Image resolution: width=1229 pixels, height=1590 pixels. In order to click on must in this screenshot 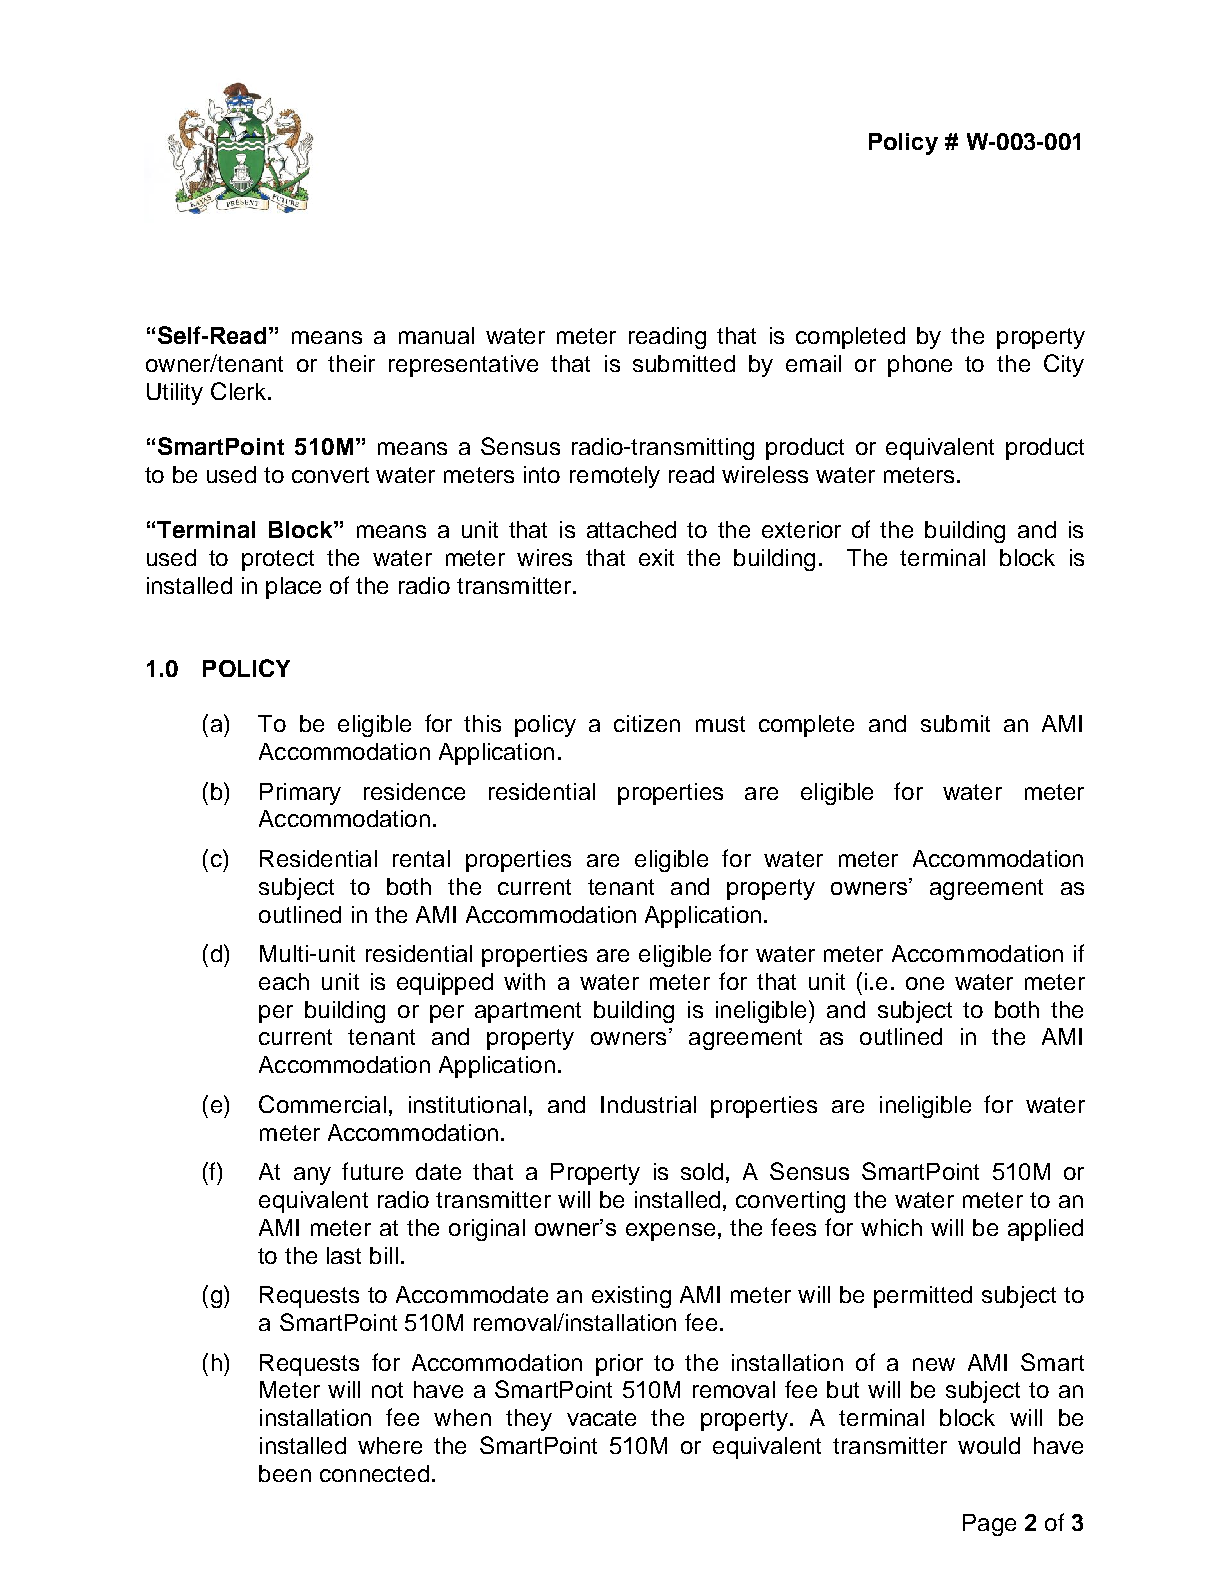, I will do `click(720, 724)`.
